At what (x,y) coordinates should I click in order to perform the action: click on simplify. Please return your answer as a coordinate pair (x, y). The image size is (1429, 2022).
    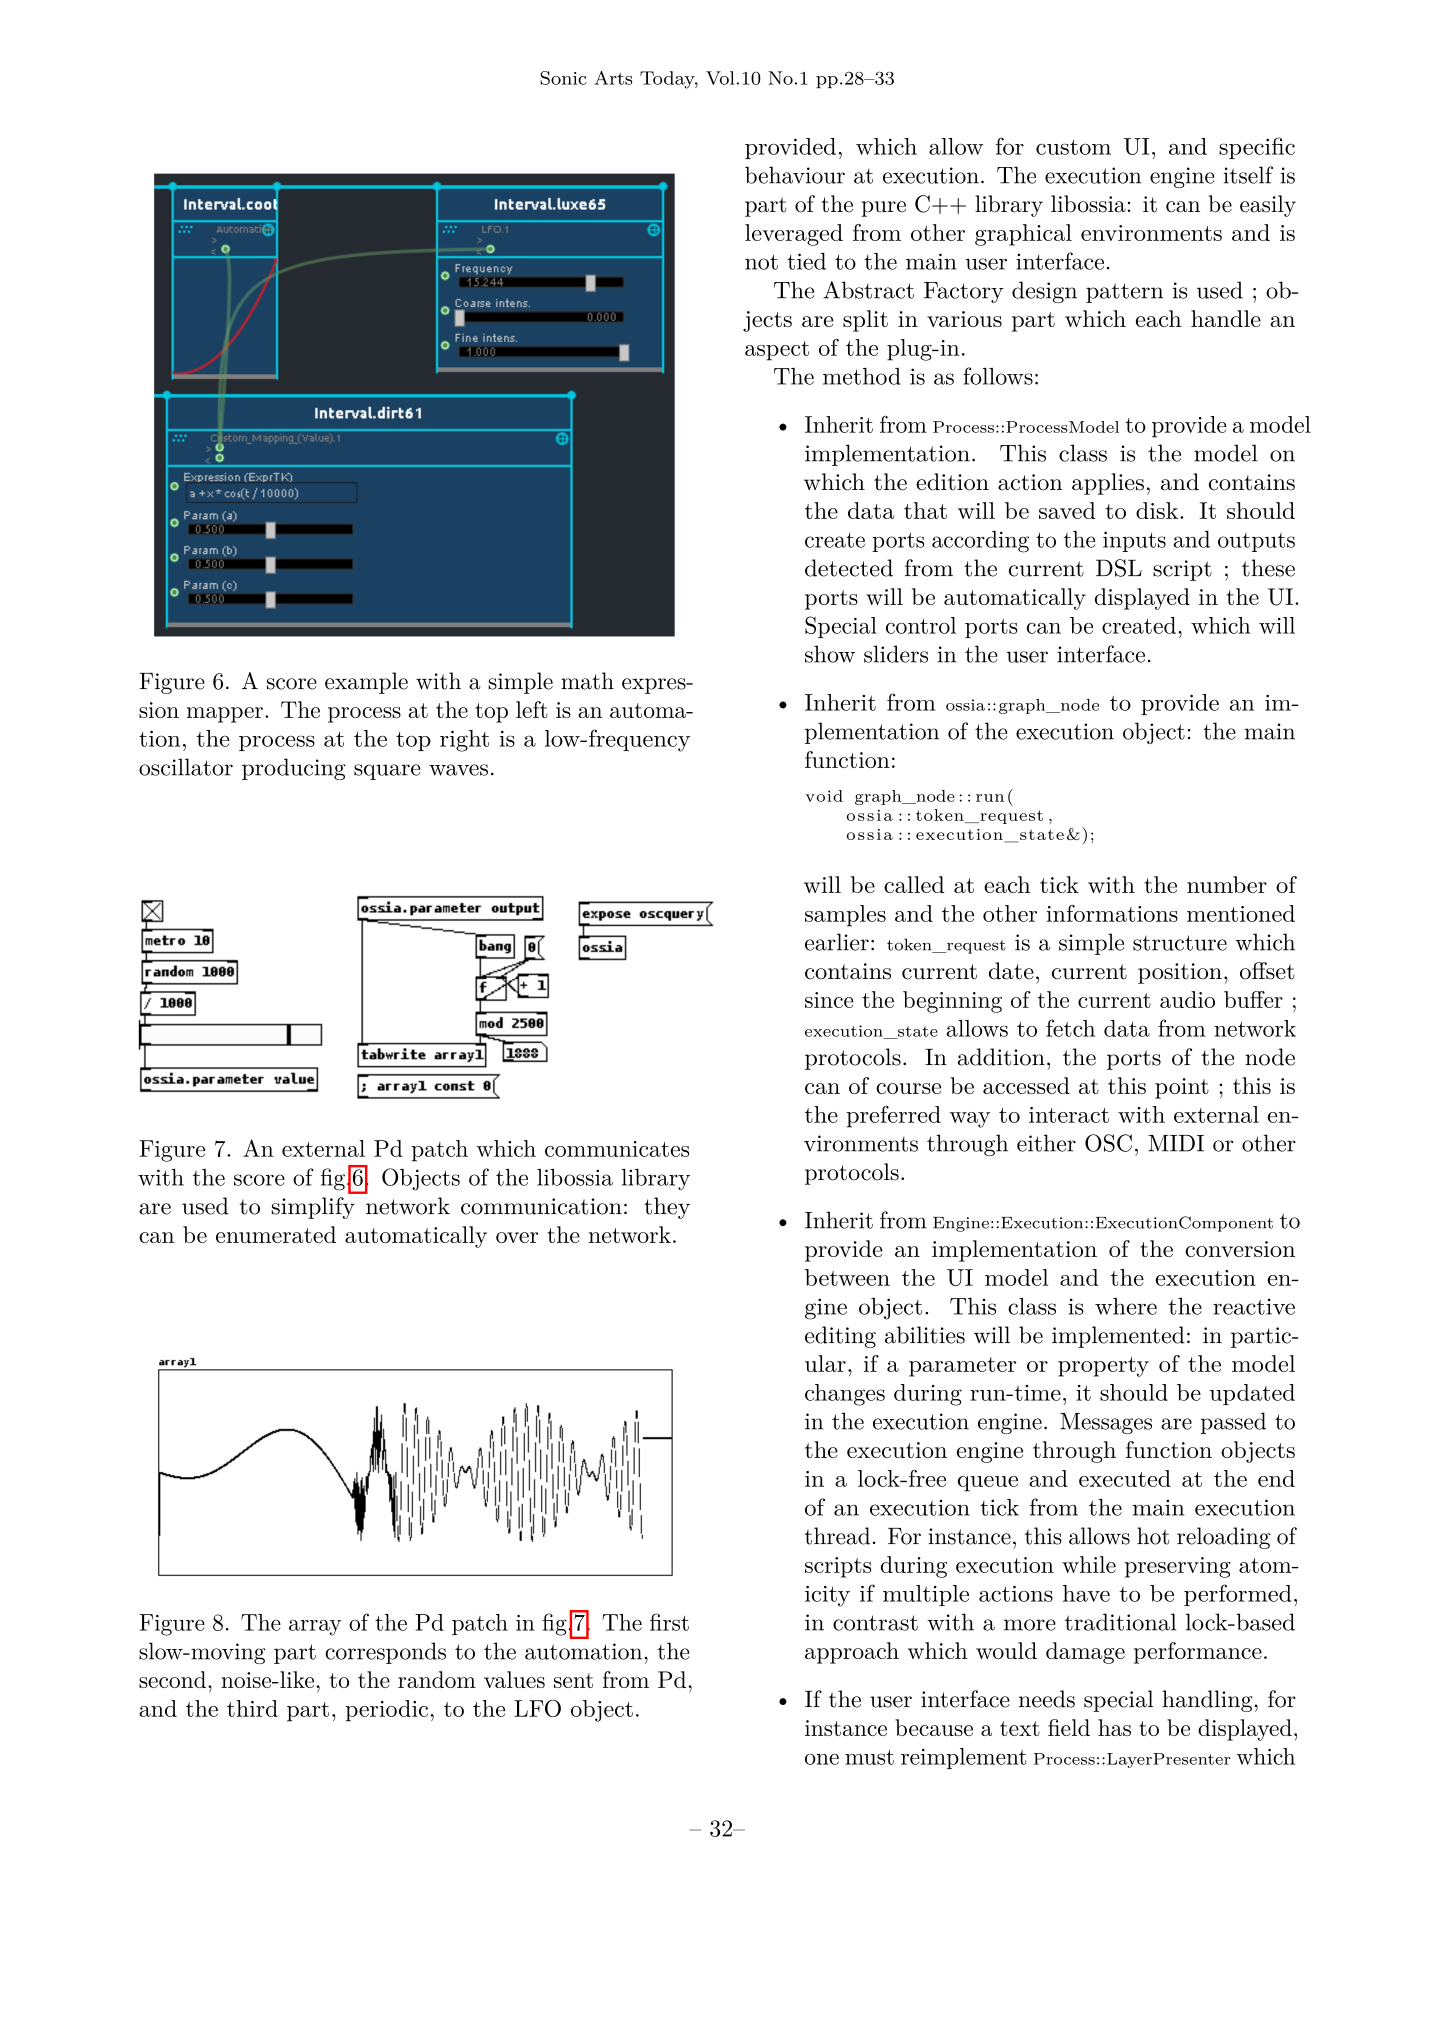
    Looking at the image, I should click on (313, 1208).
